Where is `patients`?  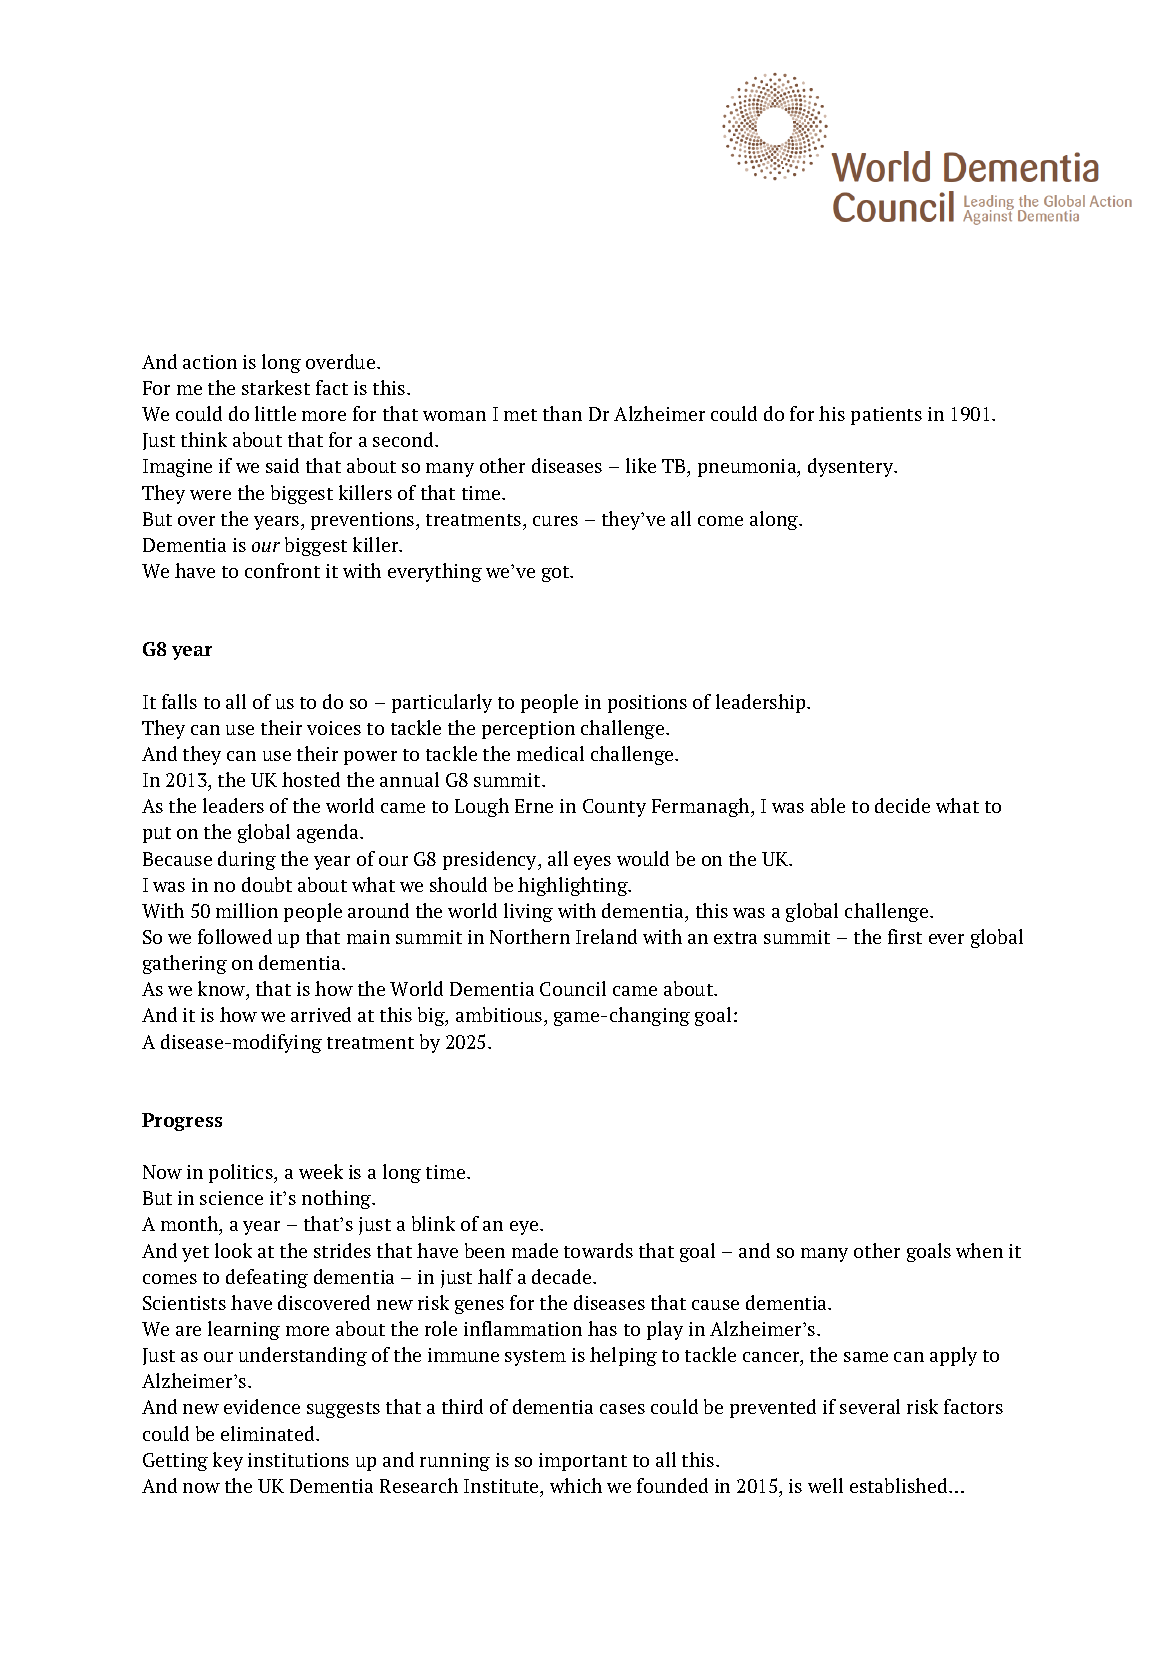
patients is located at coordinates (886, 416).
